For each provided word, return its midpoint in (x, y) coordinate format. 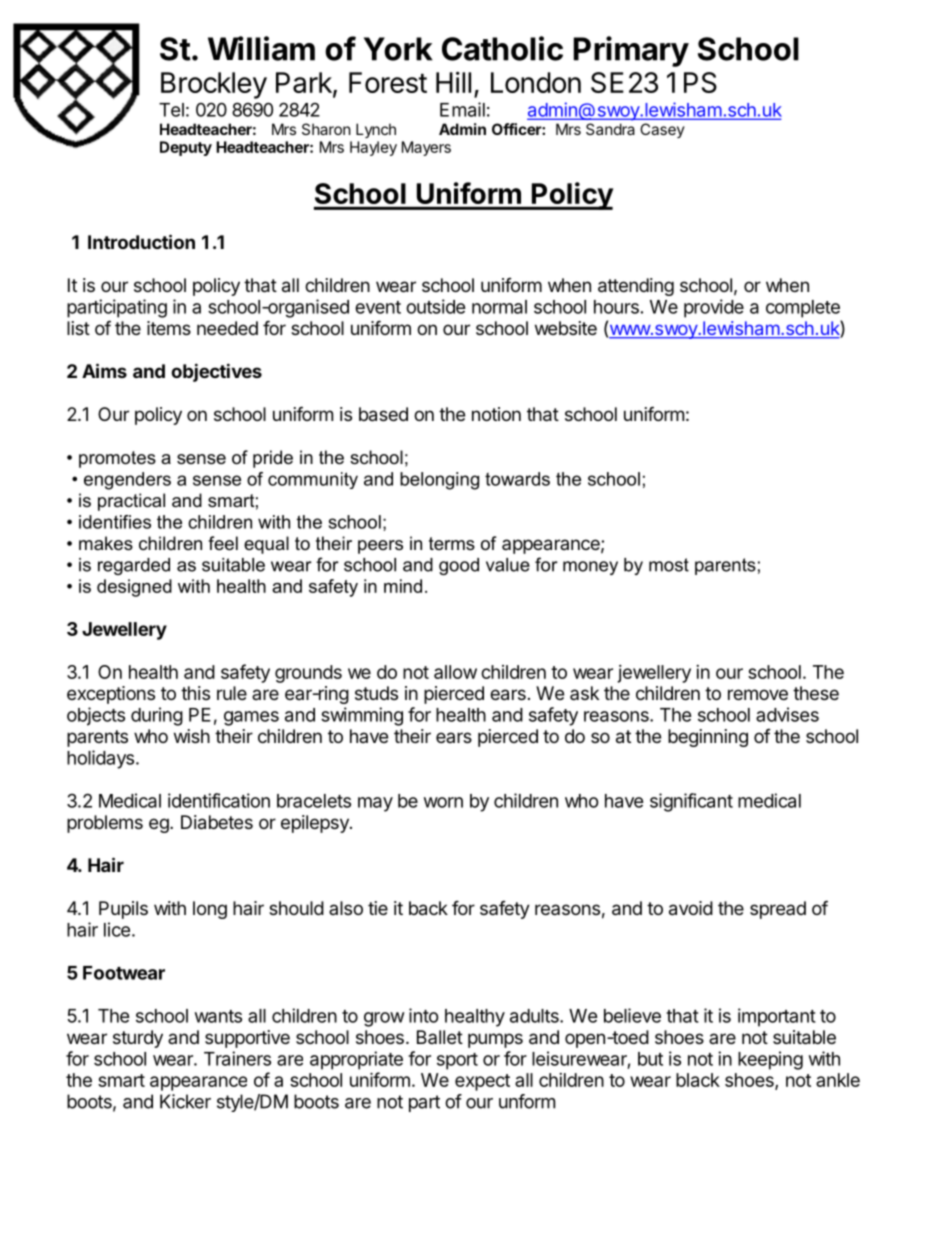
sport (457, 1061)
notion (496, 414)
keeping (770, 1060)
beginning (708, 738)
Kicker (185, 1101)
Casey (662, 130)
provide (714, 308)
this (195, 693)
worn (443, 802)
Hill (453, 82)
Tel (171, 110)
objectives (216, 372)
